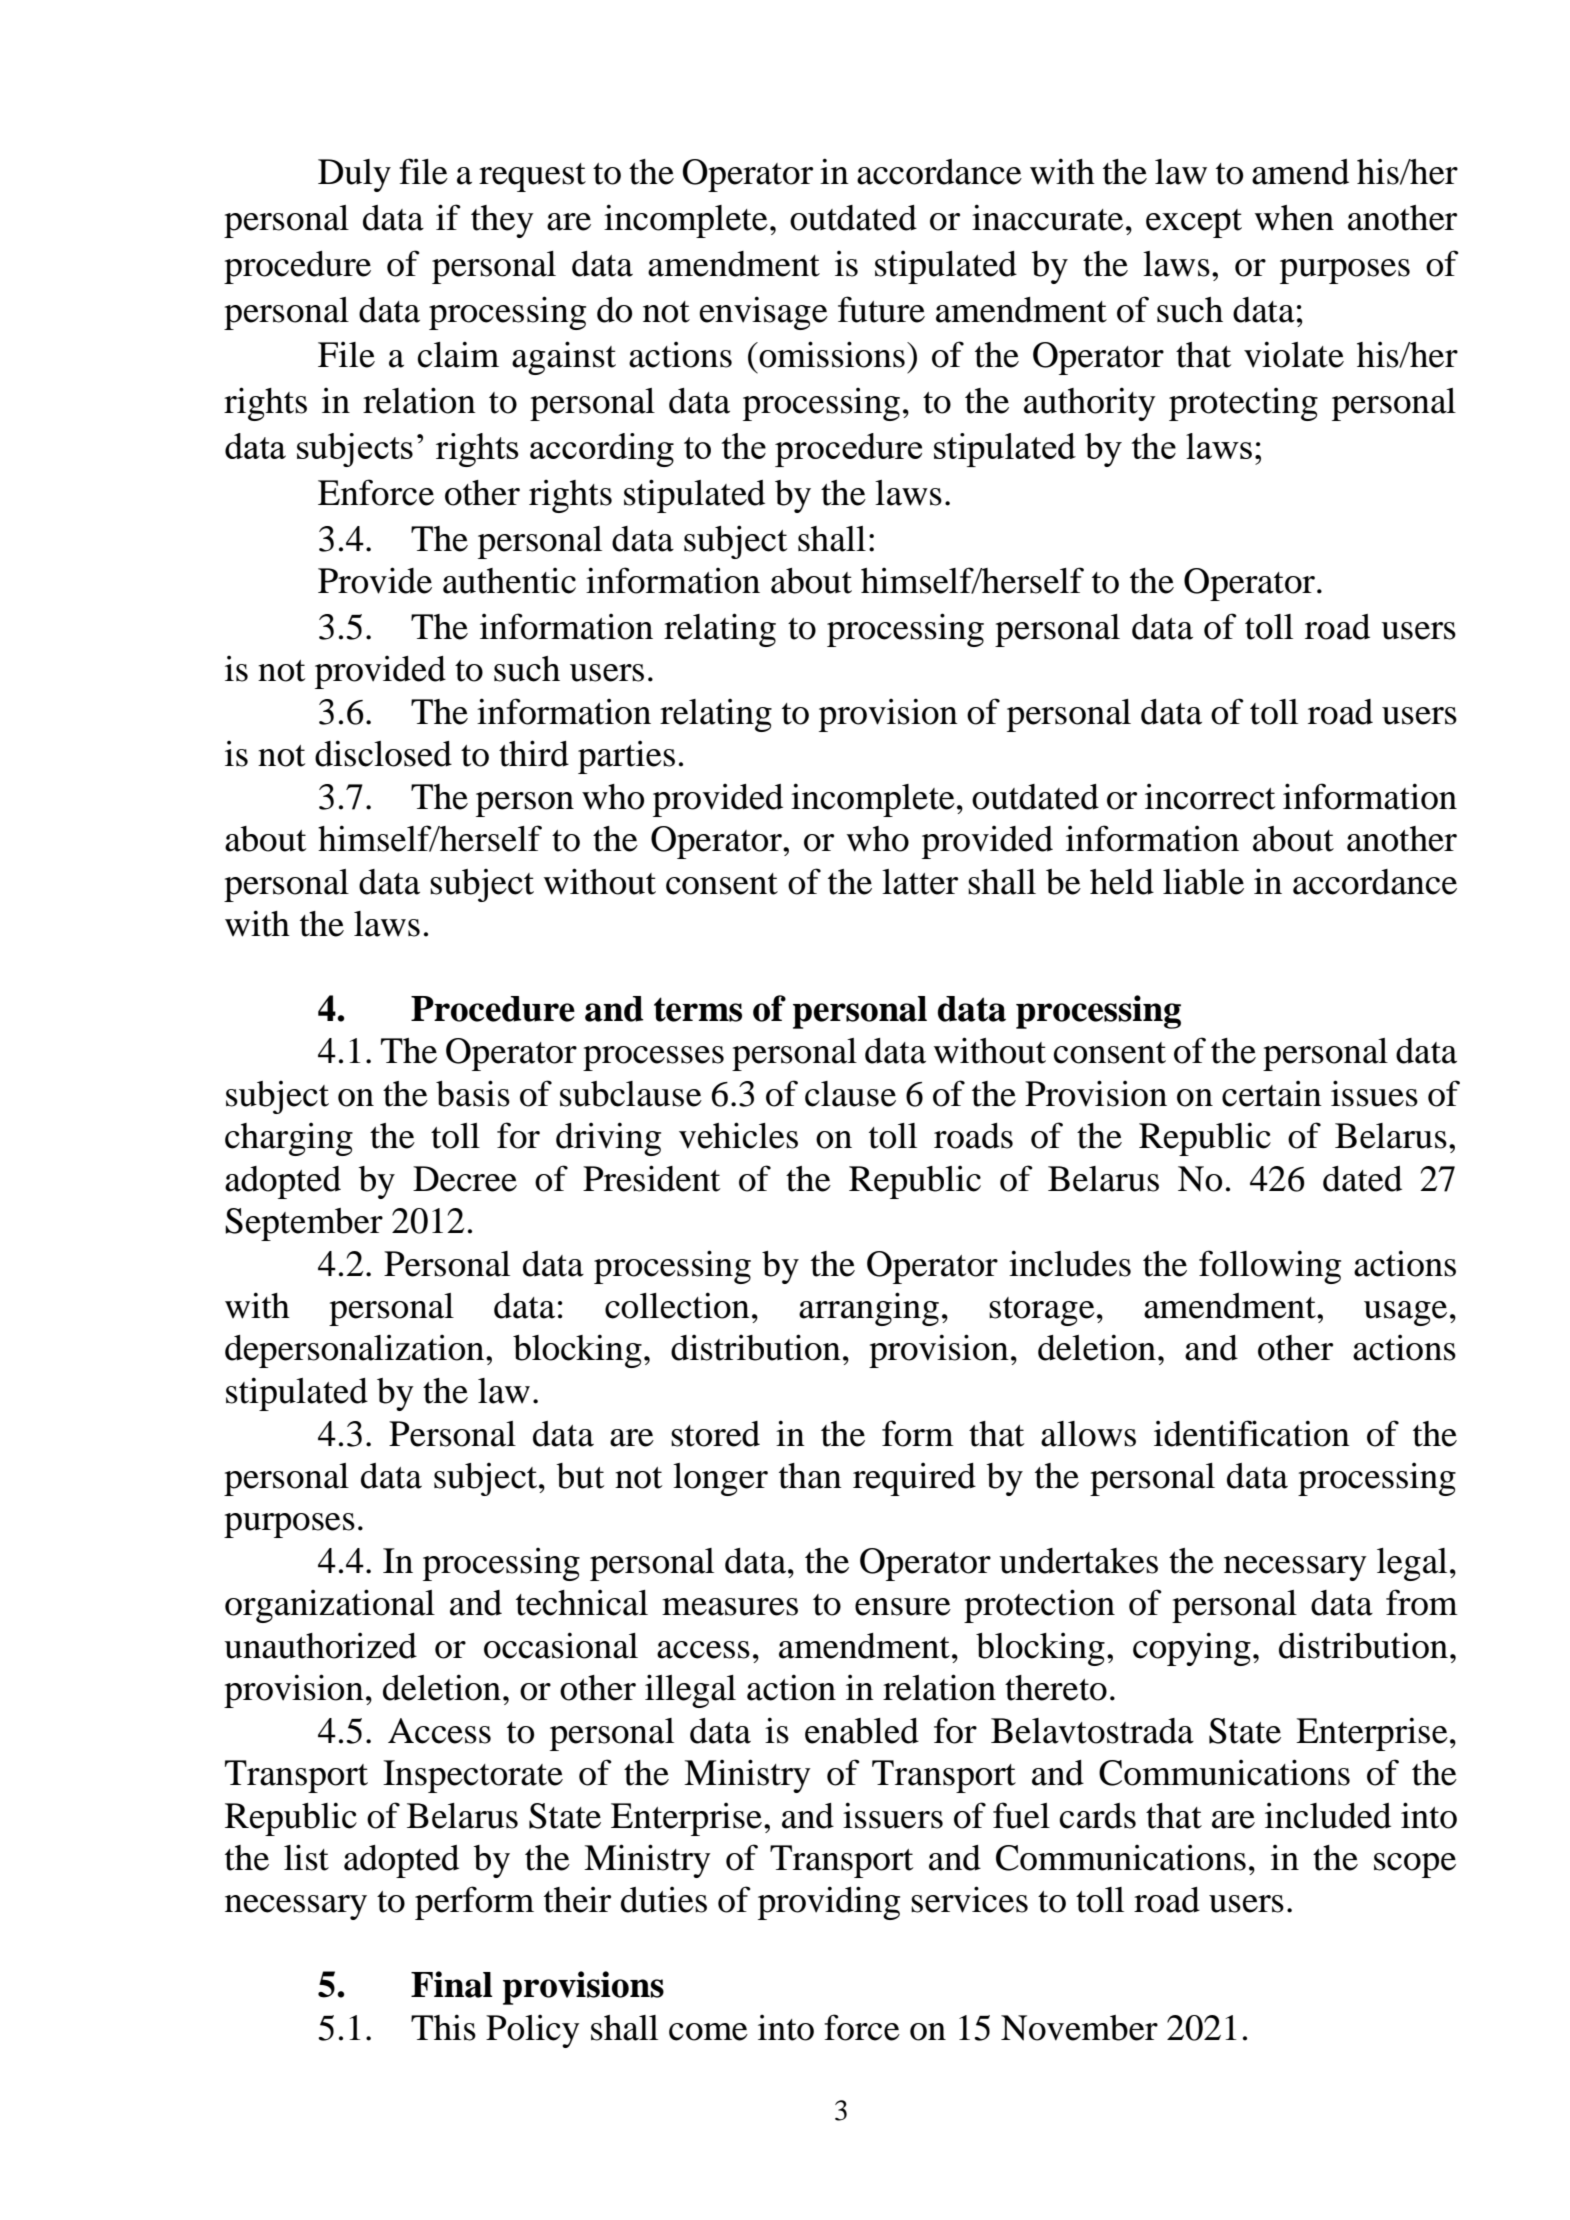 The image size is (1570, 2220). I want to click on basis, so click(473, 1093).
